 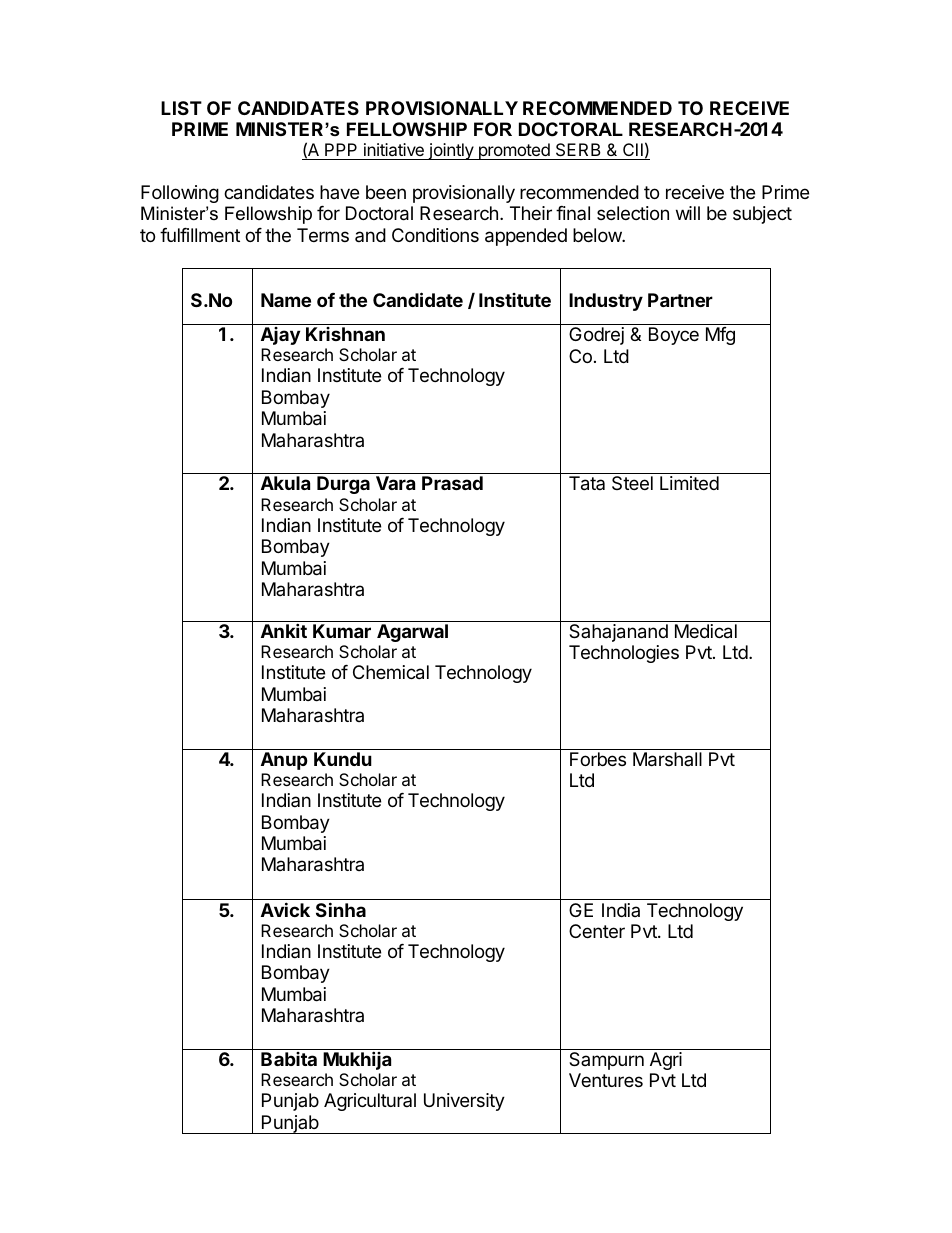 I want to click on jointly, so click(x=451, y=151).
